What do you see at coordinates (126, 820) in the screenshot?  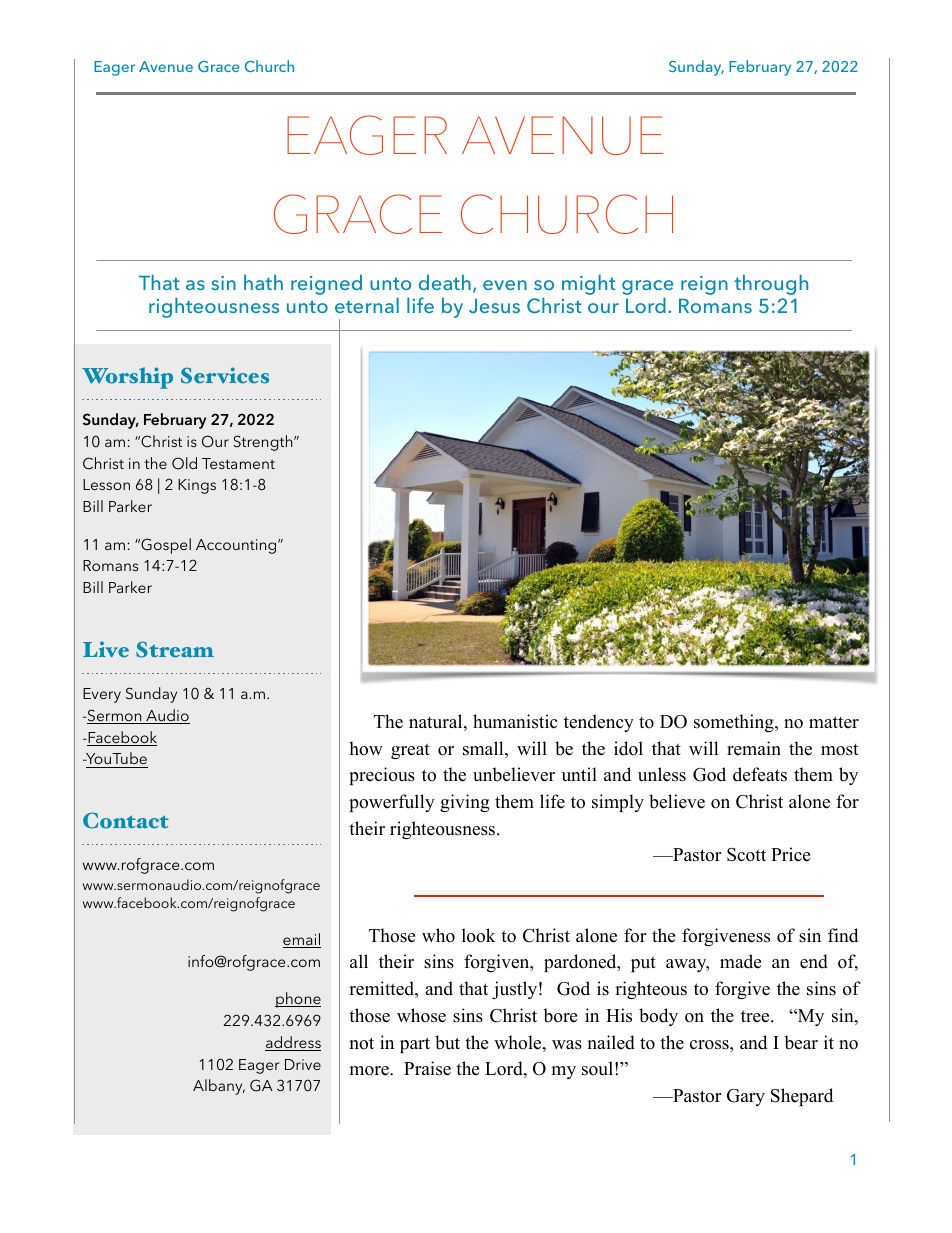 I see `Contact` at bounding box center [126, 820].
